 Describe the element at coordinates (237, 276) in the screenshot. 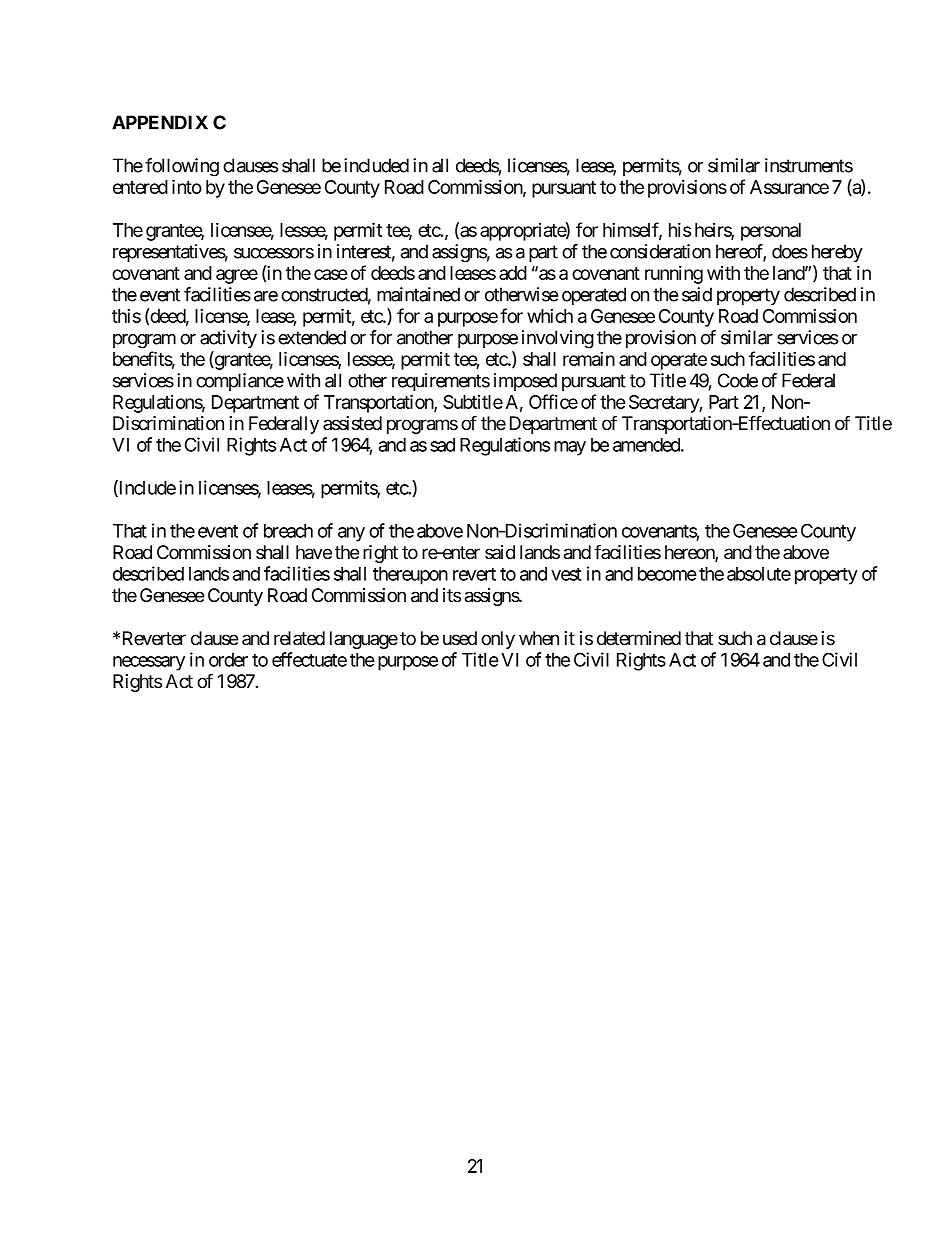

I see `agree` at that location.
